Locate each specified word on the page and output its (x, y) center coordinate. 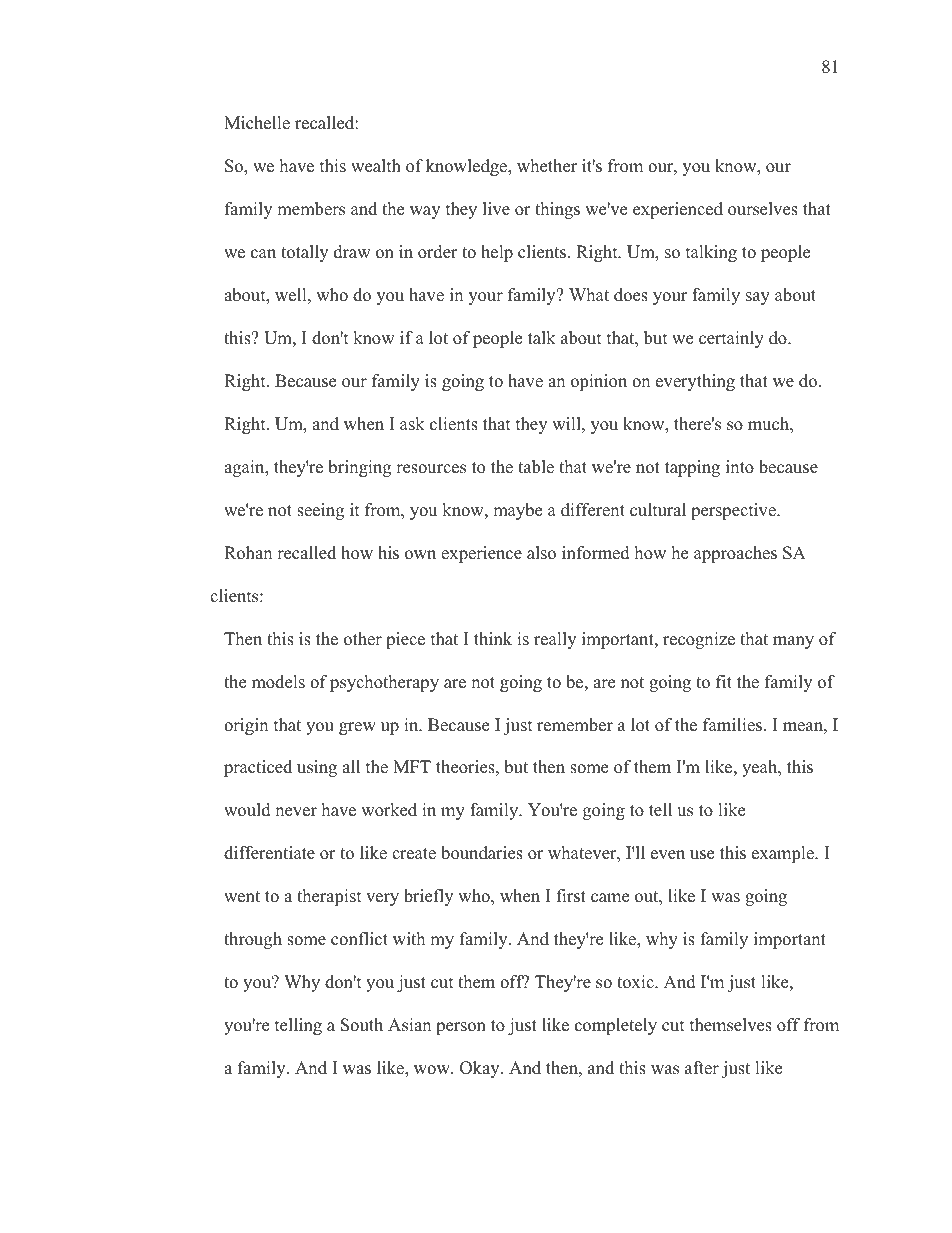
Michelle (257, 123)
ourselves (763, 209)
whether (547, 166)
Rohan (248, 553)
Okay (481, 1069)
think (493, 638)
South (362, 1025)
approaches (735, 554)
